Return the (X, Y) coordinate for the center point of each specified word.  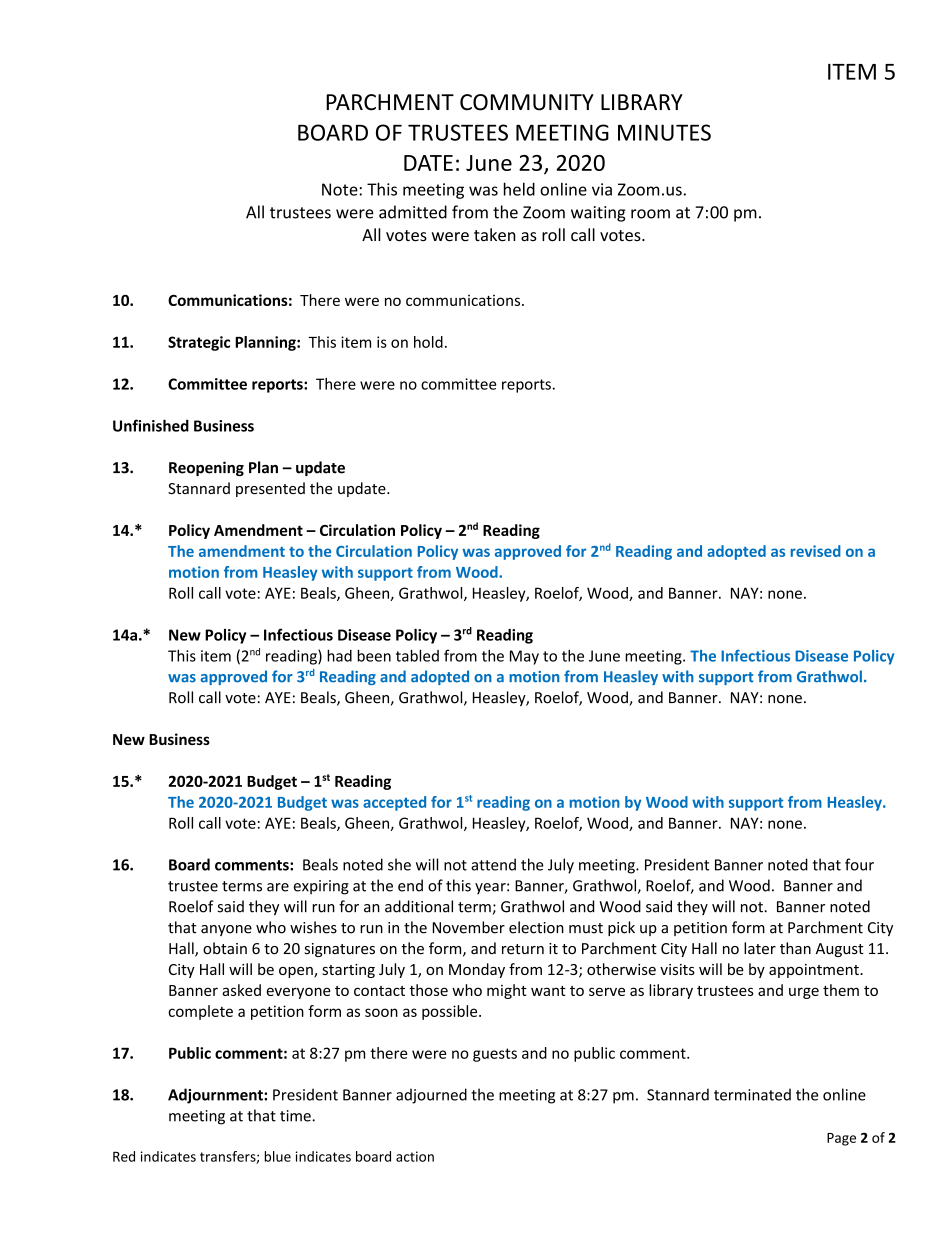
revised (816, 551)
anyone (226, 930)
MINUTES (664, 132)
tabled (417, 655)
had (339, 655)
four (859, 864)
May (524, 657)
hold (428, 342)
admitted (413, 212)
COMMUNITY (527, 102)
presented (270, 489)
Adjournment (216, 1096)
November (468, 927)
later (760, 948)
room (650, 214)
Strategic (199, 343)
